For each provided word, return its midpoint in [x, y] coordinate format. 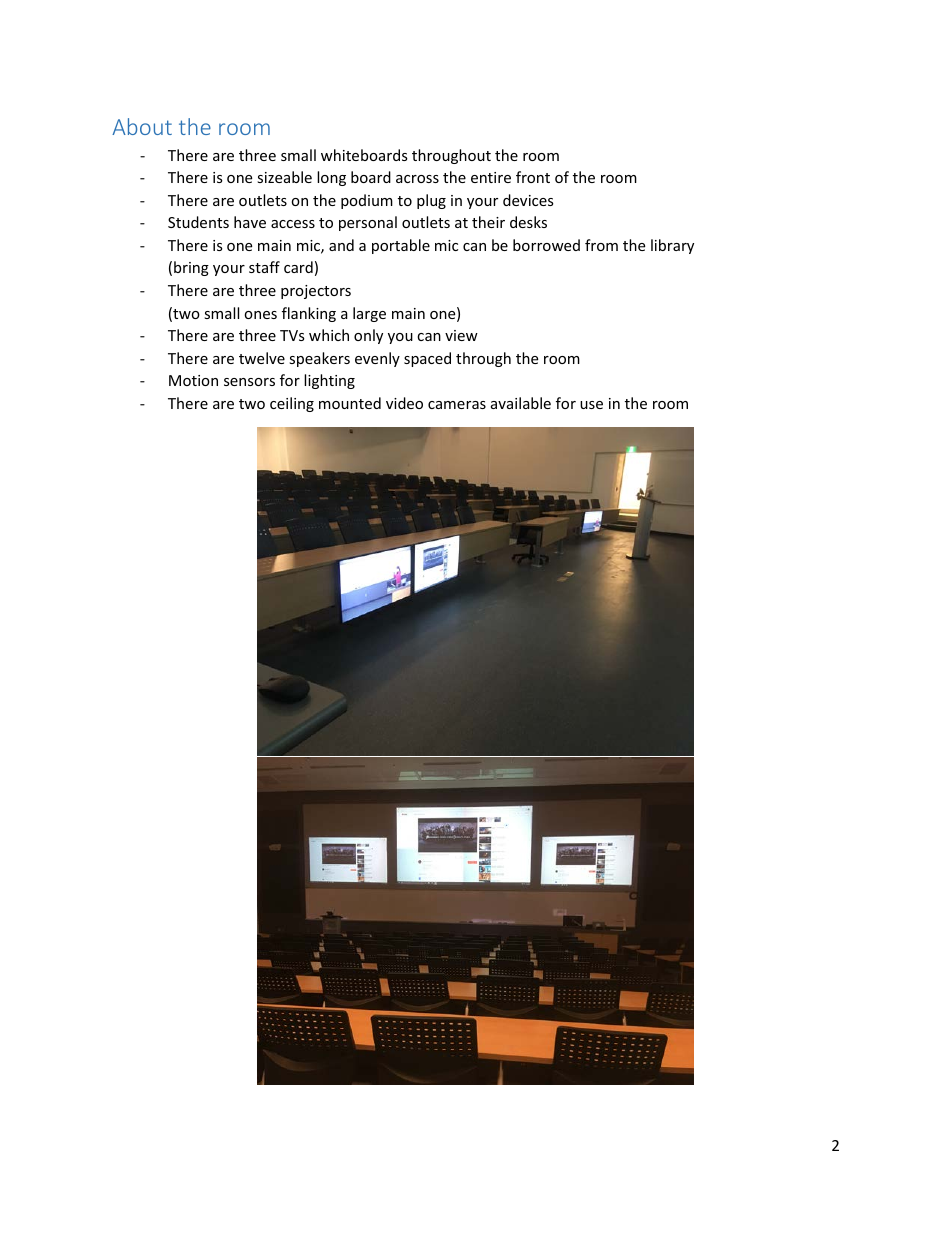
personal [368, 223]
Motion [193, 380]
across [417, 179]
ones [260, 315]
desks [528, 222]
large [369, 314]
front [533, 177]
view [461, 335]
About [142, 126]
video [404, 403]
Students [198, 222]
